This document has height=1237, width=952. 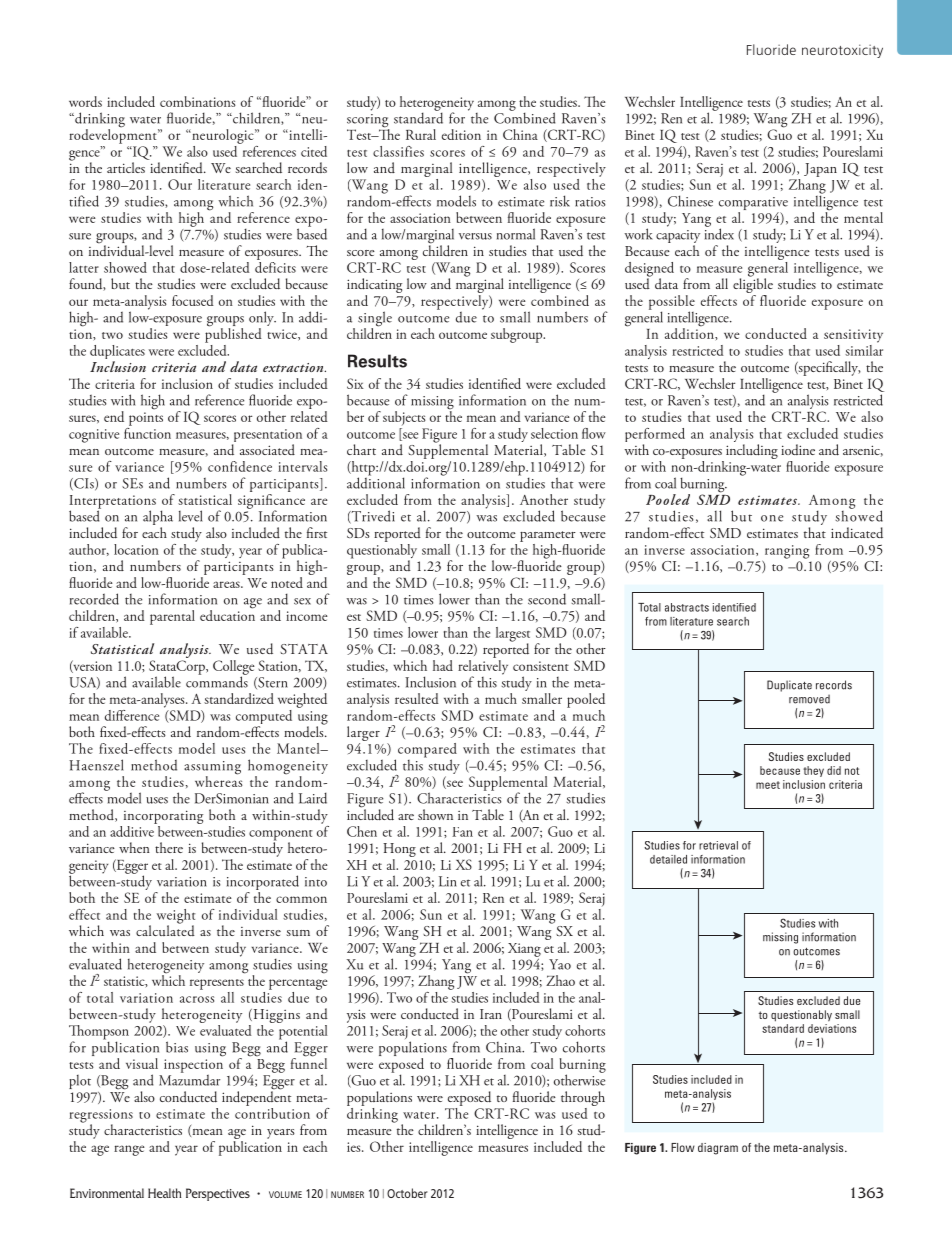 What do you see at coordinates (842, 51) in the document?
I see `neurotoxicity` at bounding box center [842, 51].
